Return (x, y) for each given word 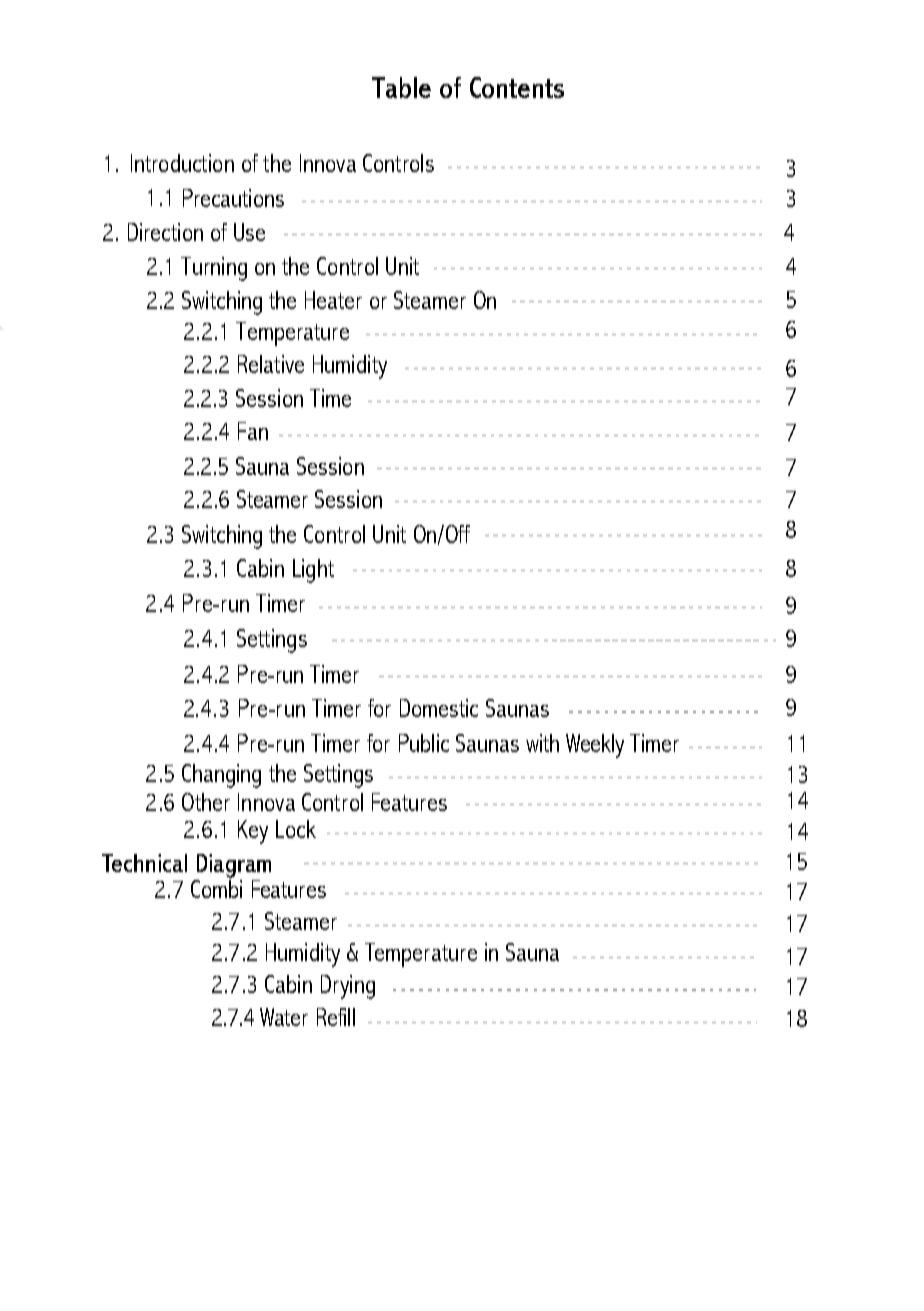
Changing (221, 776)
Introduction (182, 163)
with (542, 743)
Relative (271, 364)
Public (424, 743)
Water (284, 1017)
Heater (333, 300)
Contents (517, 87)
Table (401, 87)
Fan (253, 431)
